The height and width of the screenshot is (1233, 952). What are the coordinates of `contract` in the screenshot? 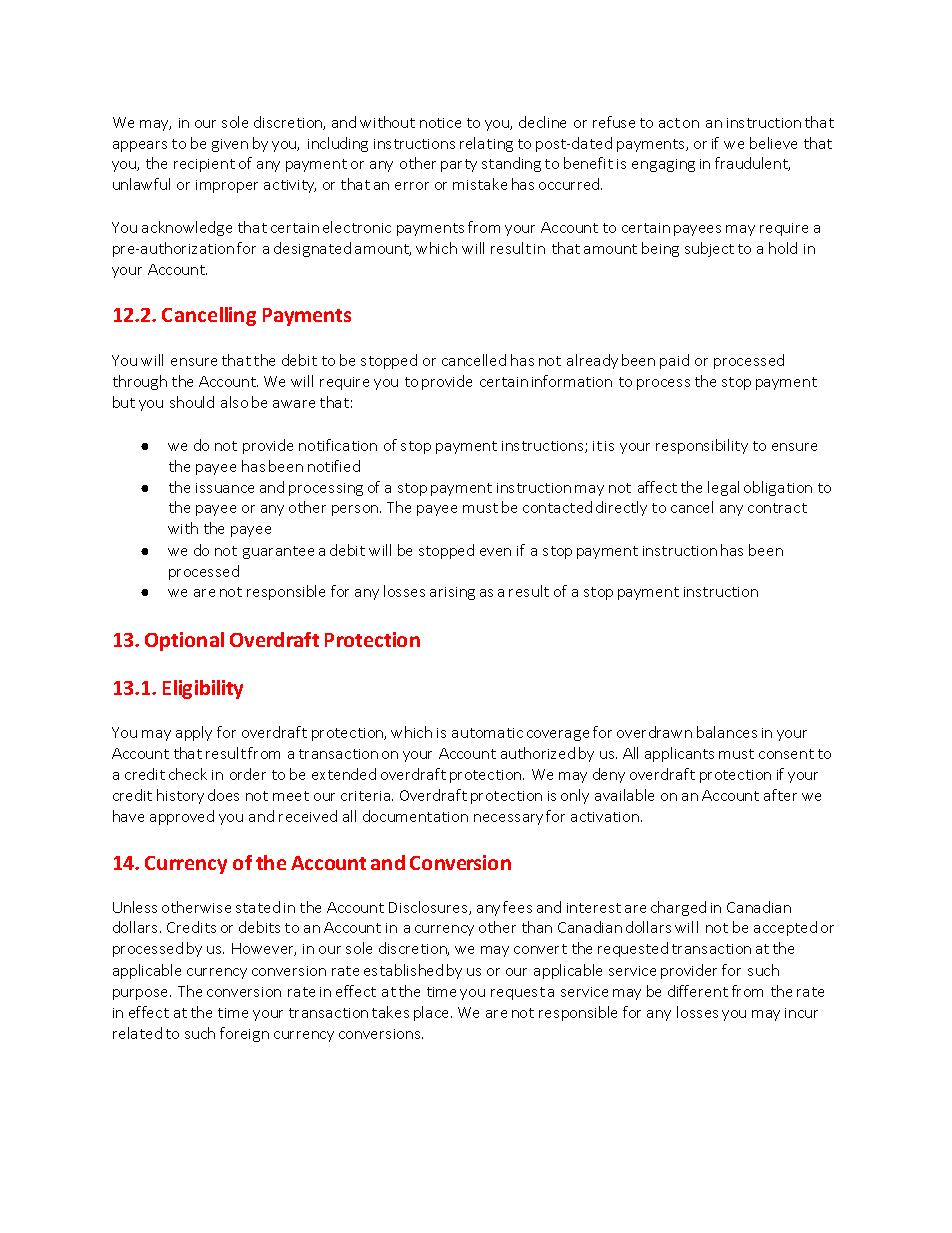 It's located at (777, 508).
